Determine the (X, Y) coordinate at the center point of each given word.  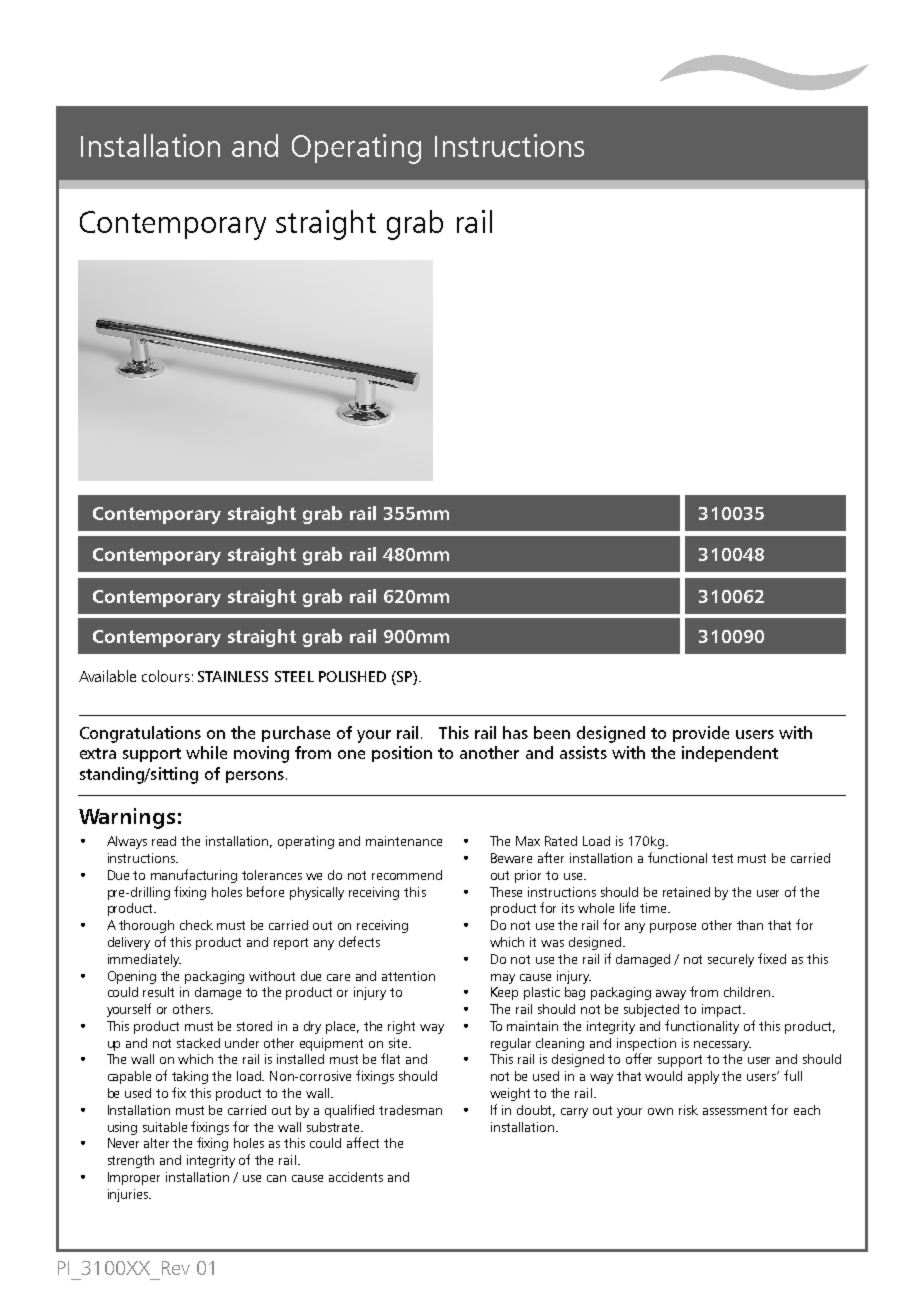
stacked (198, 1043)
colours (166, 676)
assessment (735, 1110)
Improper (134, 1178)
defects (359, 941)
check (196, 925)
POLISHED (352, 676)
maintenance (404, 841)
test (722, 858)
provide (701, 734)
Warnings (127, 818)
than (750, 925)
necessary (722, 1046)
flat (390, 1058)
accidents (356, 1177)
